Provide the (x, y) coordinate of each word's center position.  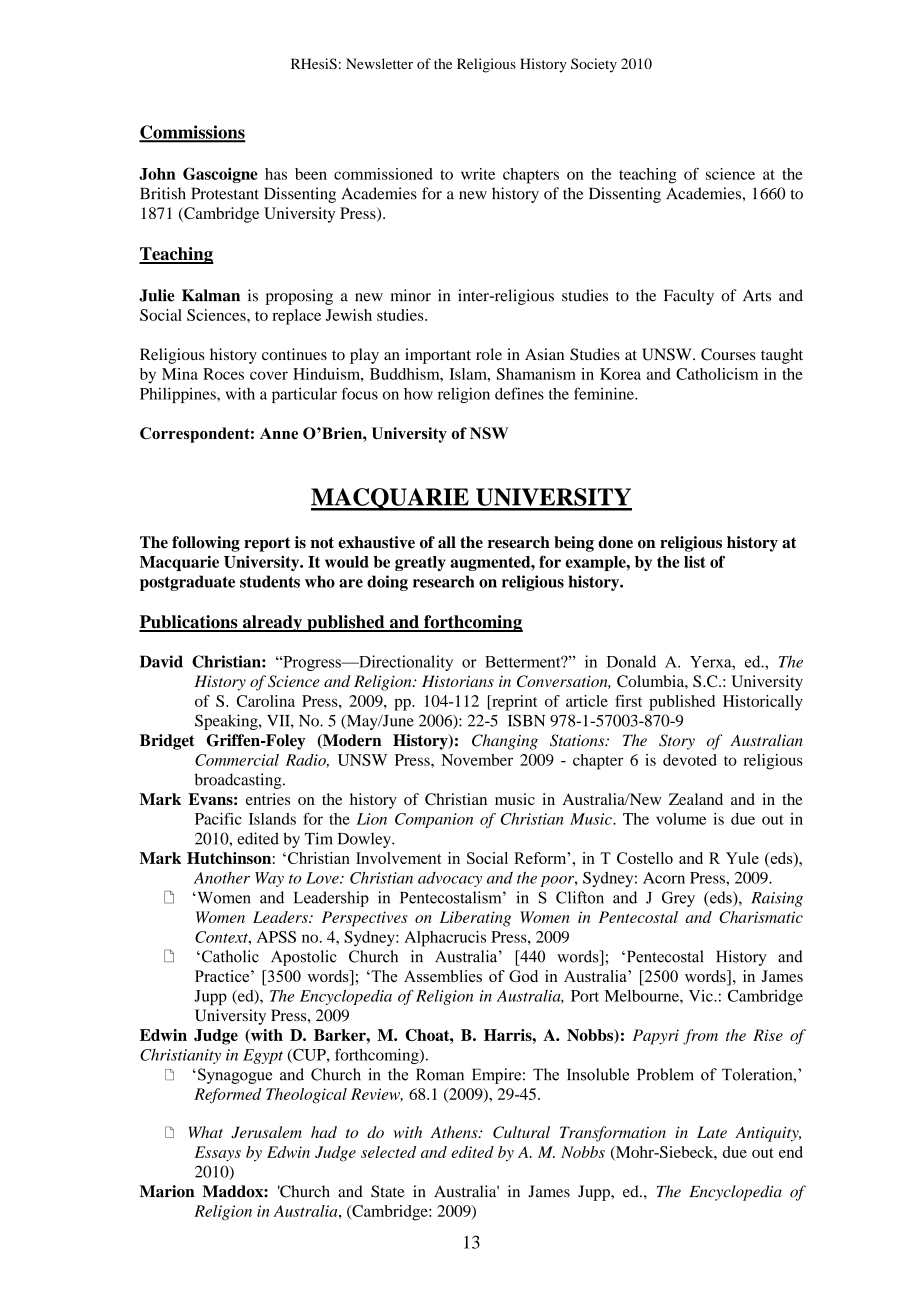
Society (594, 65)
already (272, 623)
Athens (455, 1132)
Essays (218, 1154)
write (478, 174)
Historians (458, 681)
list (695, 562)
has (276, 174)
